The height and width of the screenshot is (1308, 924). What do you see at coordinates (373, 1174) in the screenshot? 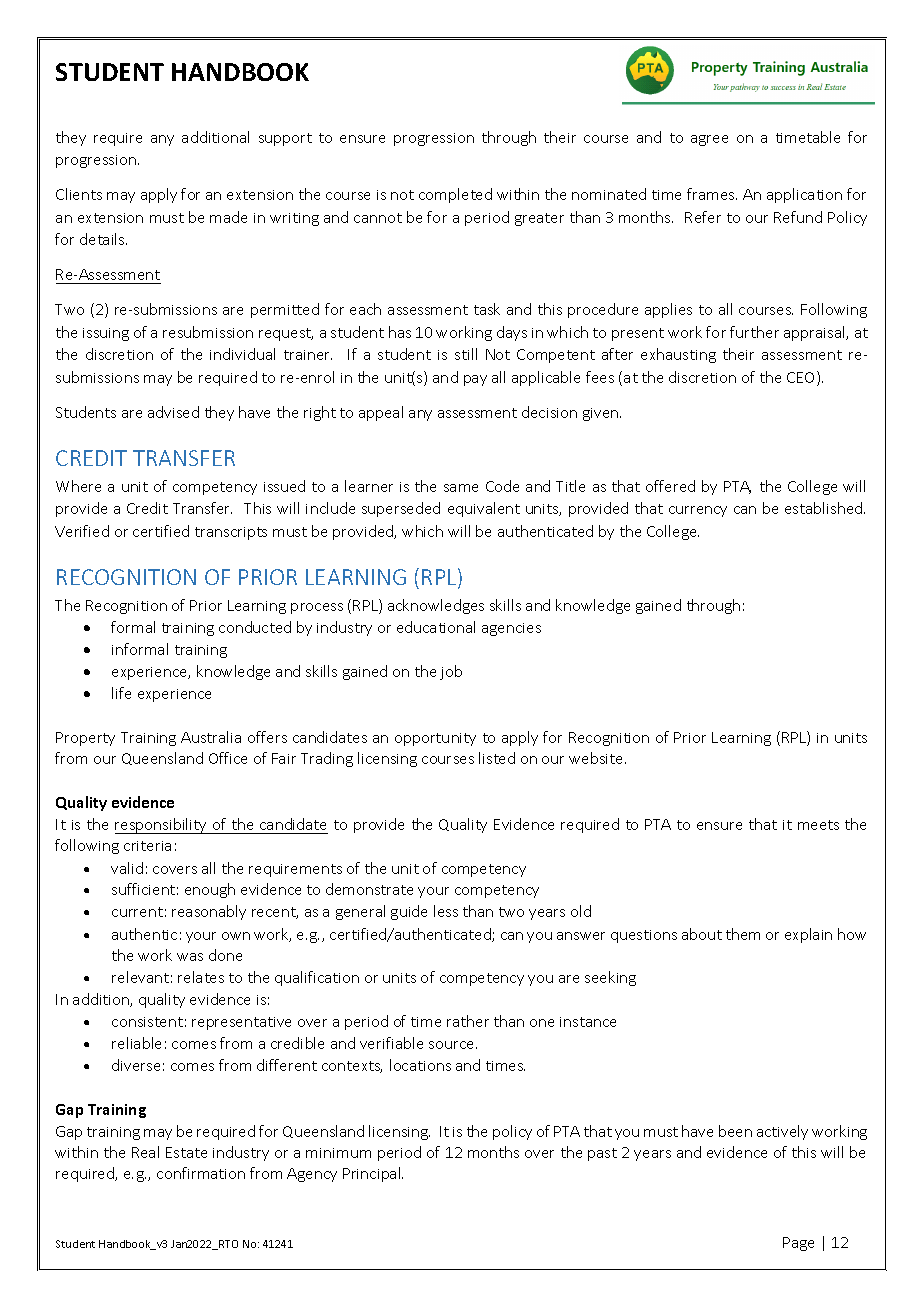
I see `Principal` at bounding box center [373, 1174].
